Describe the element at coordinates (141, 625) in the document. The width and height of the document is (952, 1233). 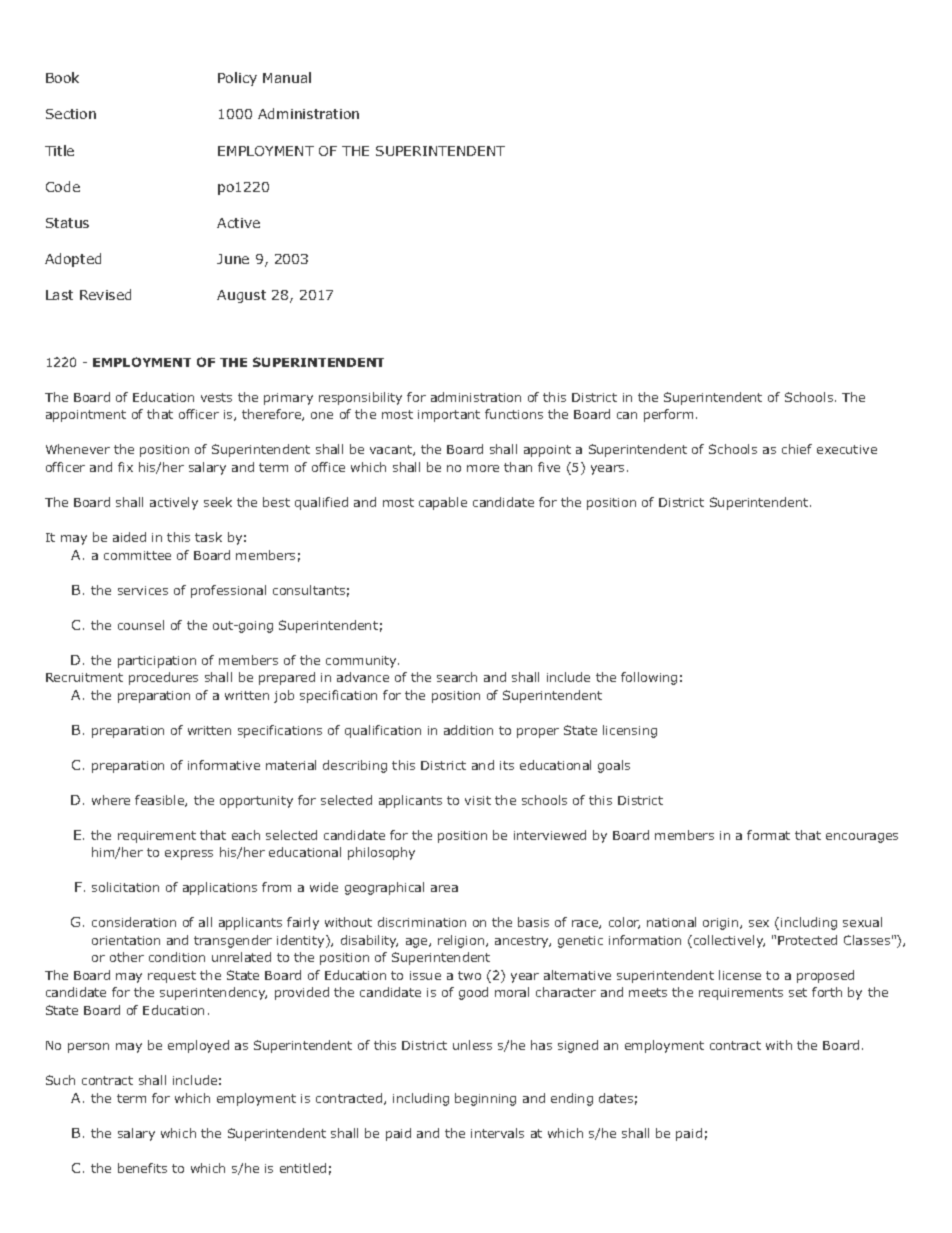
I see `counsel` at that location.
